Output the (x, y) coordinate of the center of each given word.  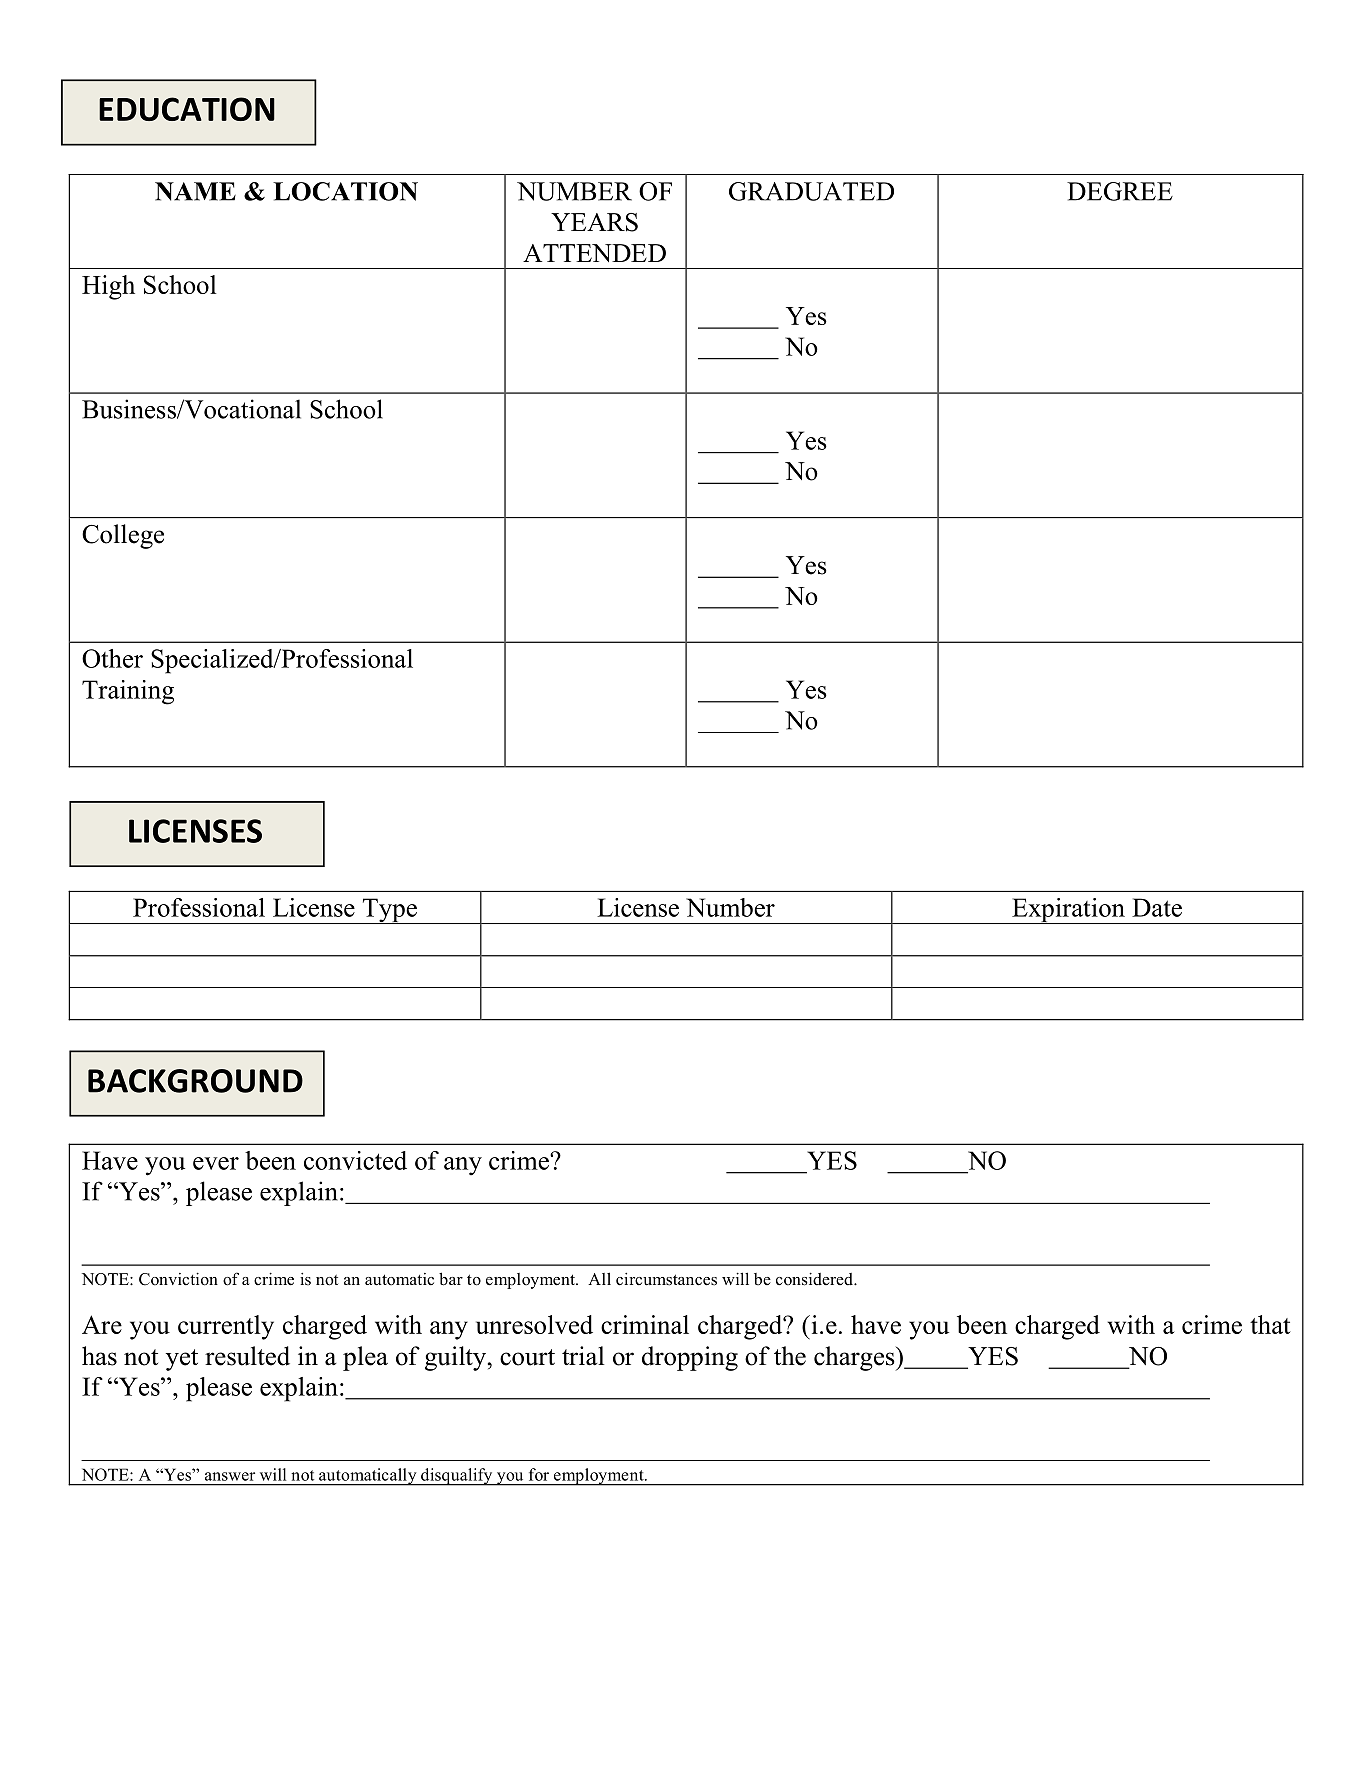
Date (1157, 907)
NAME (195, 191)
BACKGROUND (195, 1081)
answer (230, 1476)
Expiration (1068, 911)
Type (389, 911)
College (123, 536)
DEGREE (1120, 191)
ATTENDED (594, 253)
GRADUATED (811, 191)
